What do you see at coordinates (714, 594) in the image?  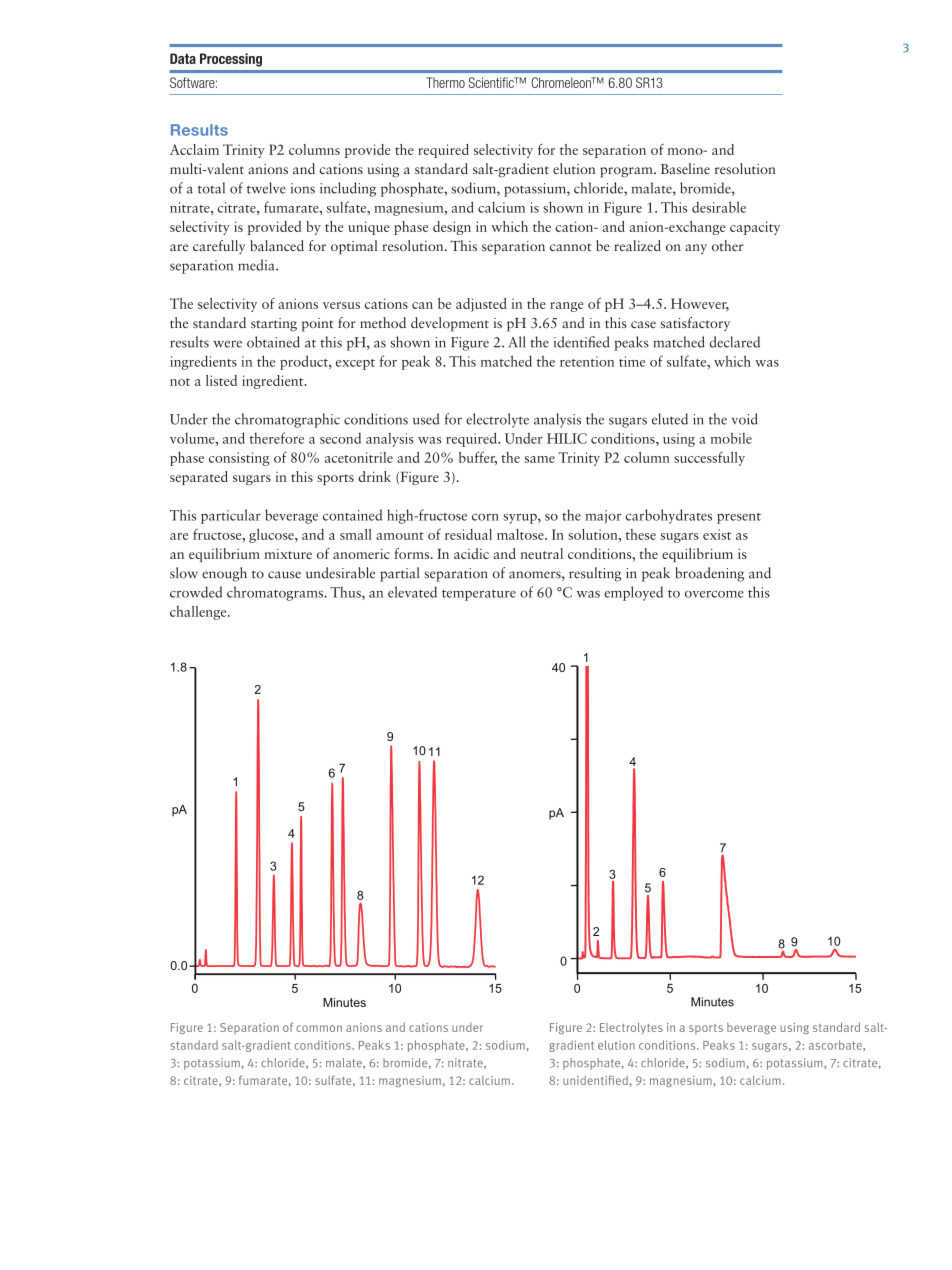 I see `overcome` at bounding box center [714, 594].
